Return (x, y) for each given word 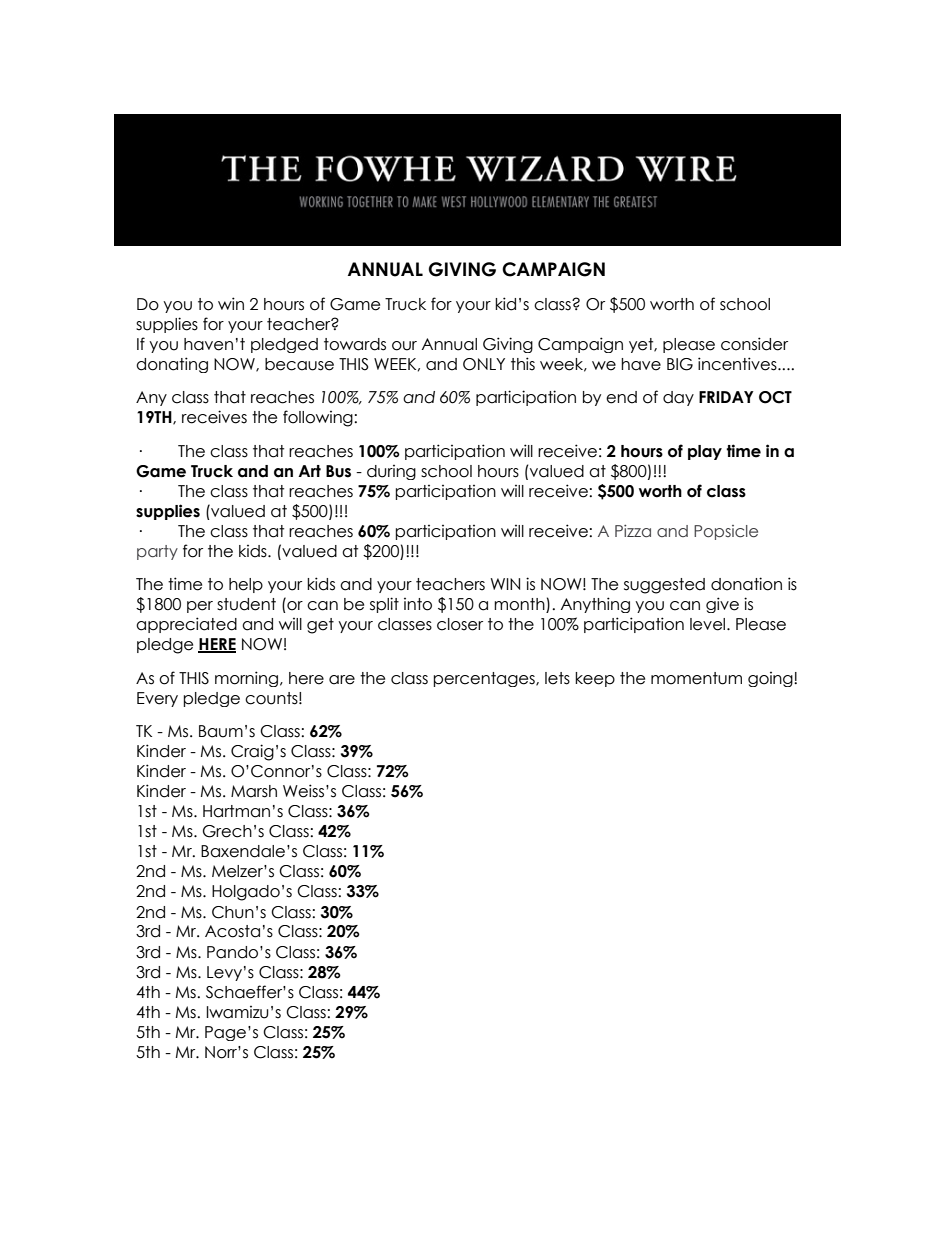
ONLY (484, 364)
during (391, 472)
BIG (680, 364)
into (418, 604)
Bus (338, 471)
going (771, 679)
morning (248, 679)
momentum (696, 678)
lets (557, 678)
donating (172, 365)
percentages (485, 679)
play (705, 452)
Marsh (254, 791)
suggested (664, 586)
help (246, 585)
